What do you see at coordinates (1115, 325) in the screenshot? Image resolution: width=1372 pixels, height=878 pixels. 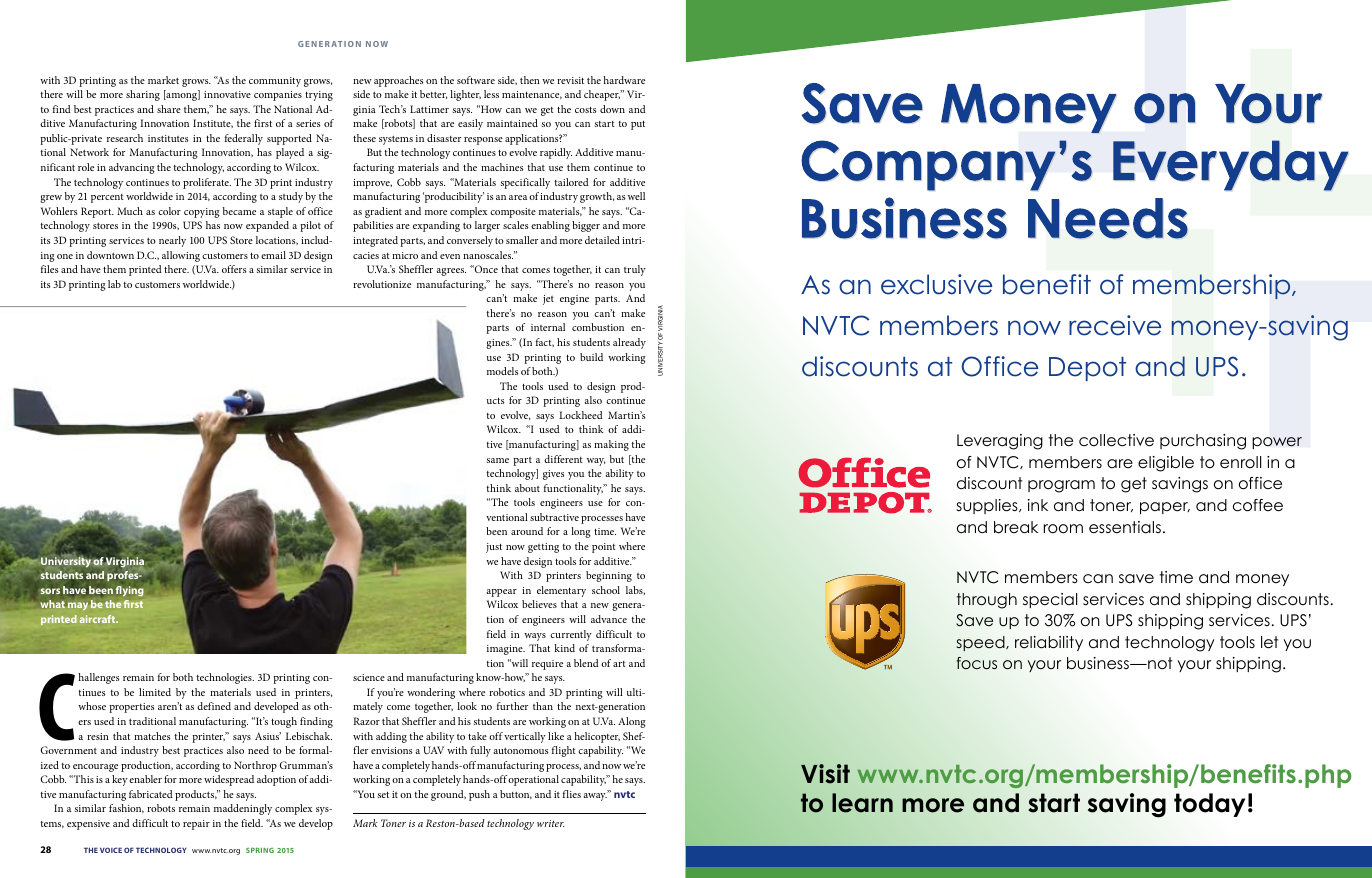 I see `receive` at bounding box center [1115, 325].
